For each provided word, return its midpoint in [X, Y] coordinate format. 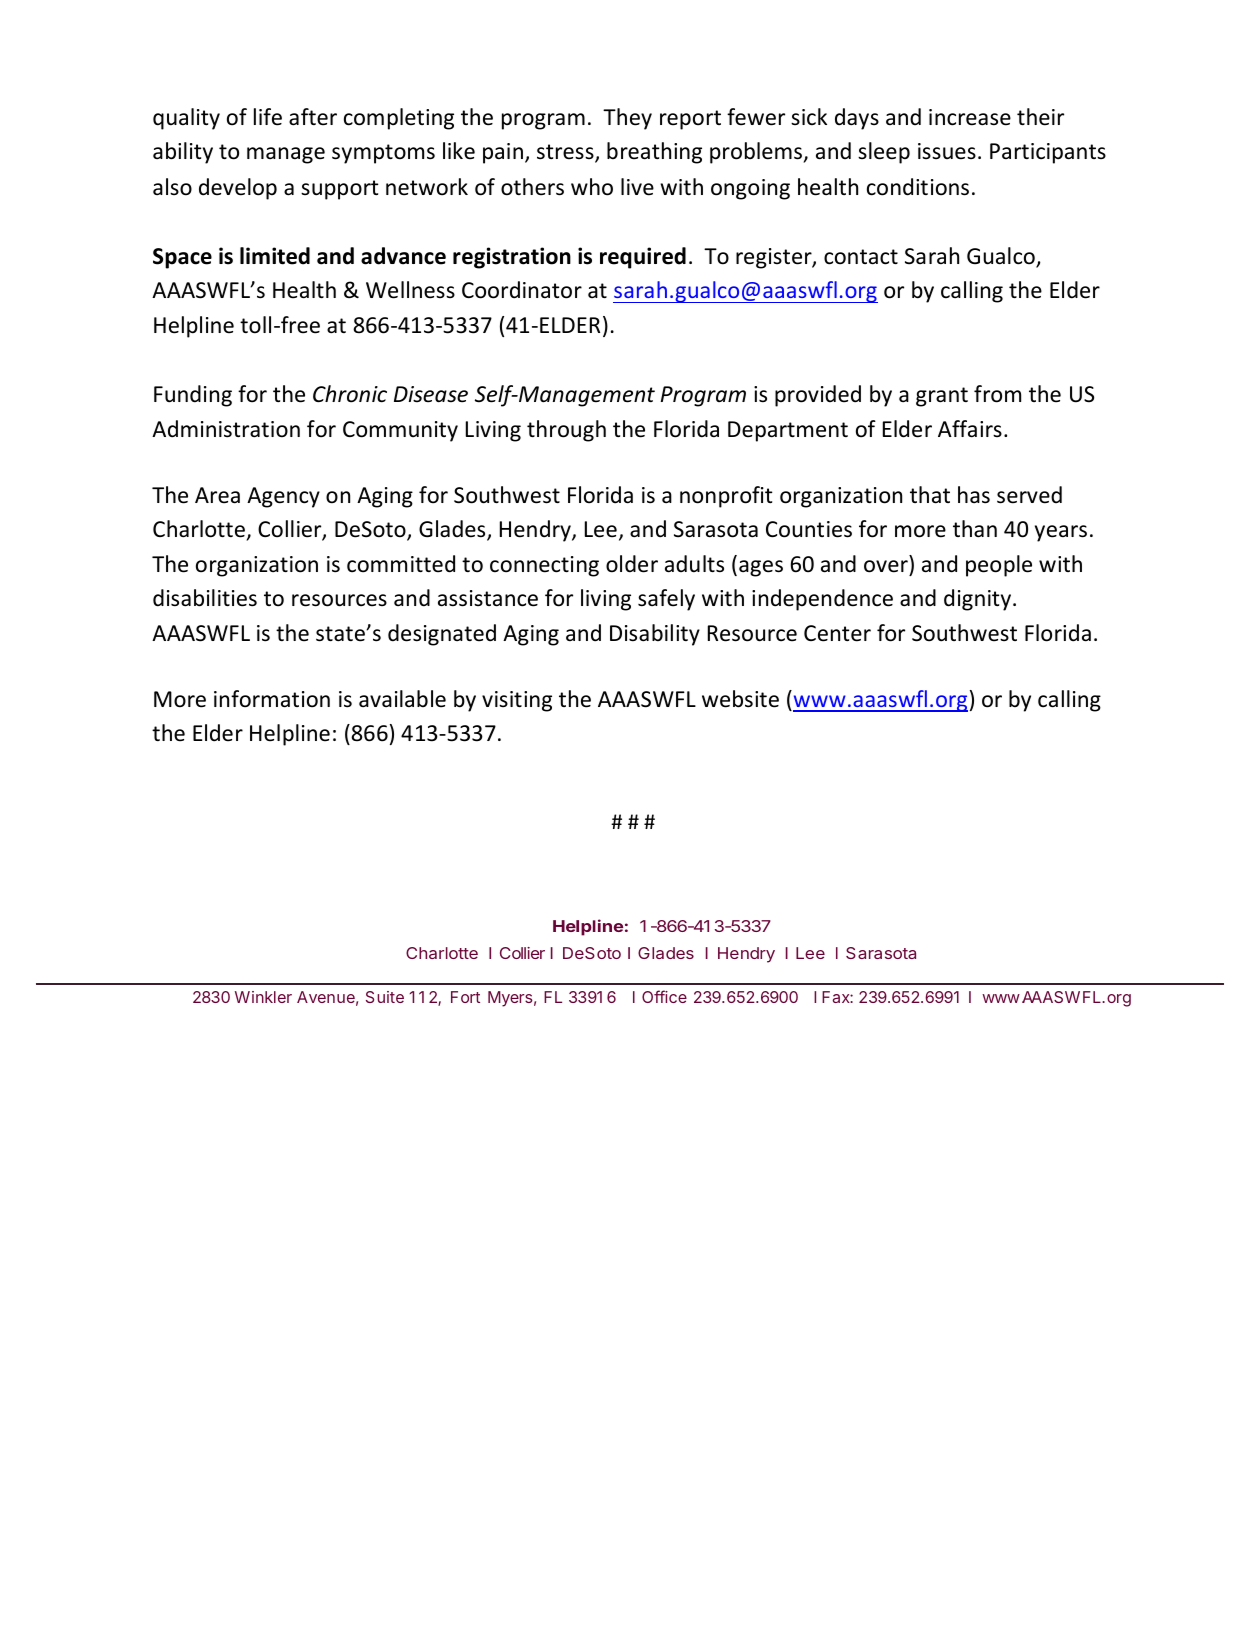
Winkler [263, 997]
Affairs [970, 429]
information [272, 699]
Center [837, 633]
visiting [517, 701]
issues [947, 151]
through [566, 431]
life [268, 117]
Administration [226, 429]
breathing [654, 153]
